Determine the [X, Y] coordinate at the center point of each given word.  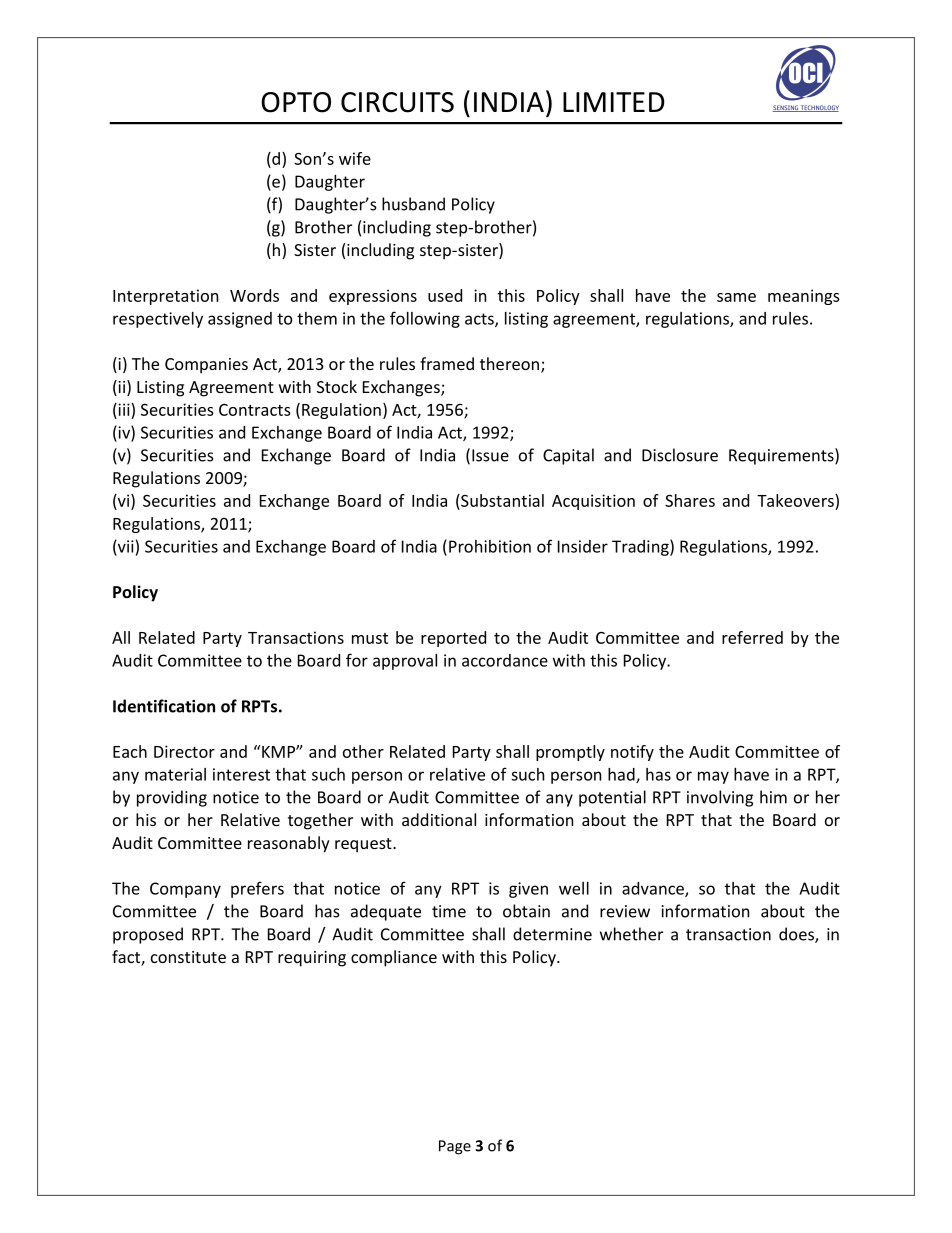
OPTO [296, 102]
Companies [206, 366]
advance [654, 889]
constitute [188, 957]
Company [185, 890]
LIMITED [614, 102]
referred [752, 637]
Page [455, 1147]
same [736, 297]
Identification [164, 706]
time [449, 911]
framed [447, 363]
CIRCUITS [397, 102]
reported [453, 639]
